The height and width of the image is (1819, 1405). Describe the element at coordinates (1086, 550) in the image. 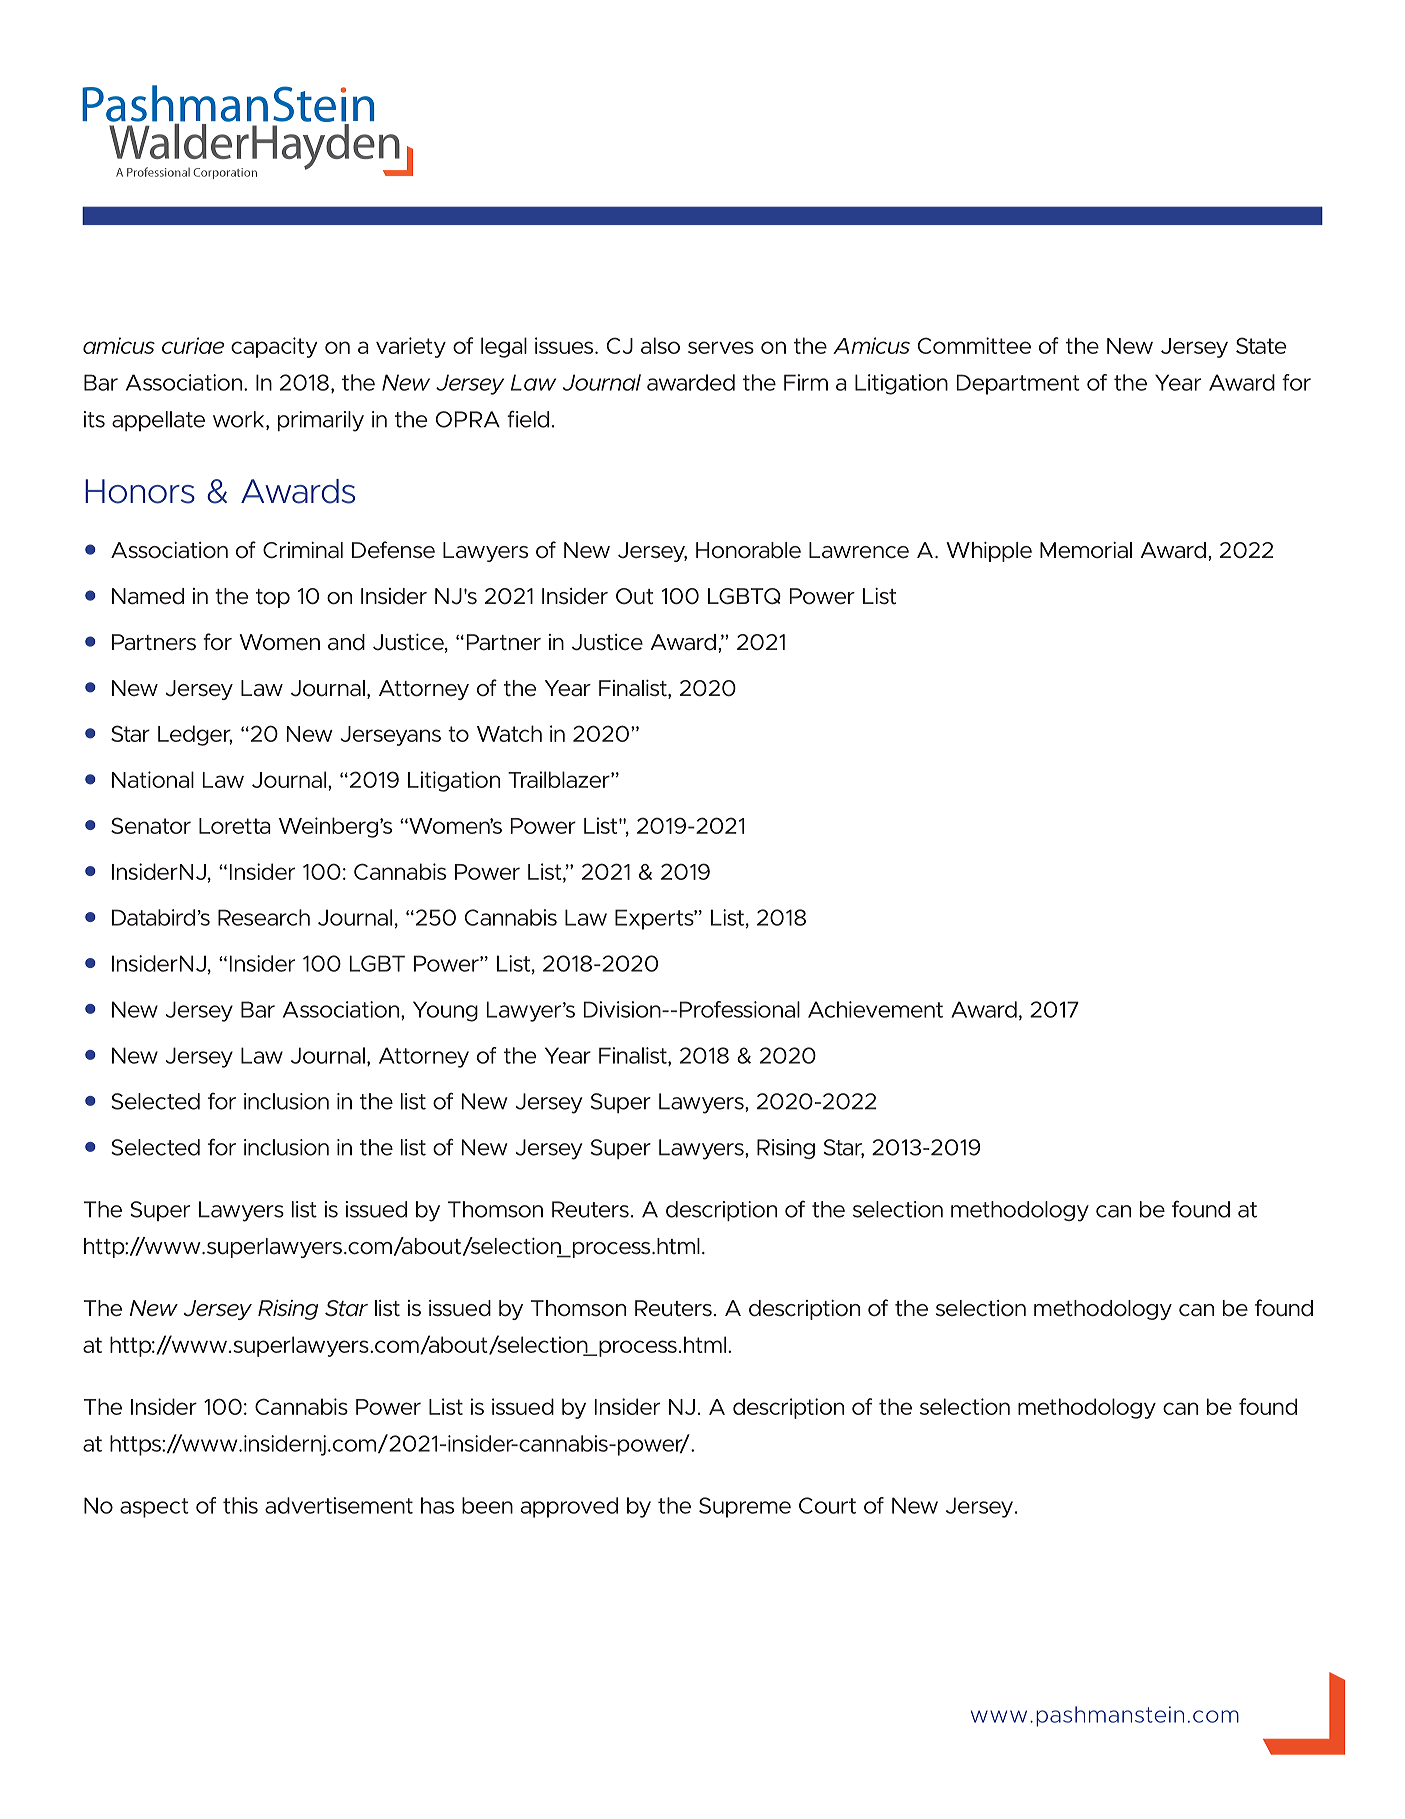

I see `Memorial` at that location.
